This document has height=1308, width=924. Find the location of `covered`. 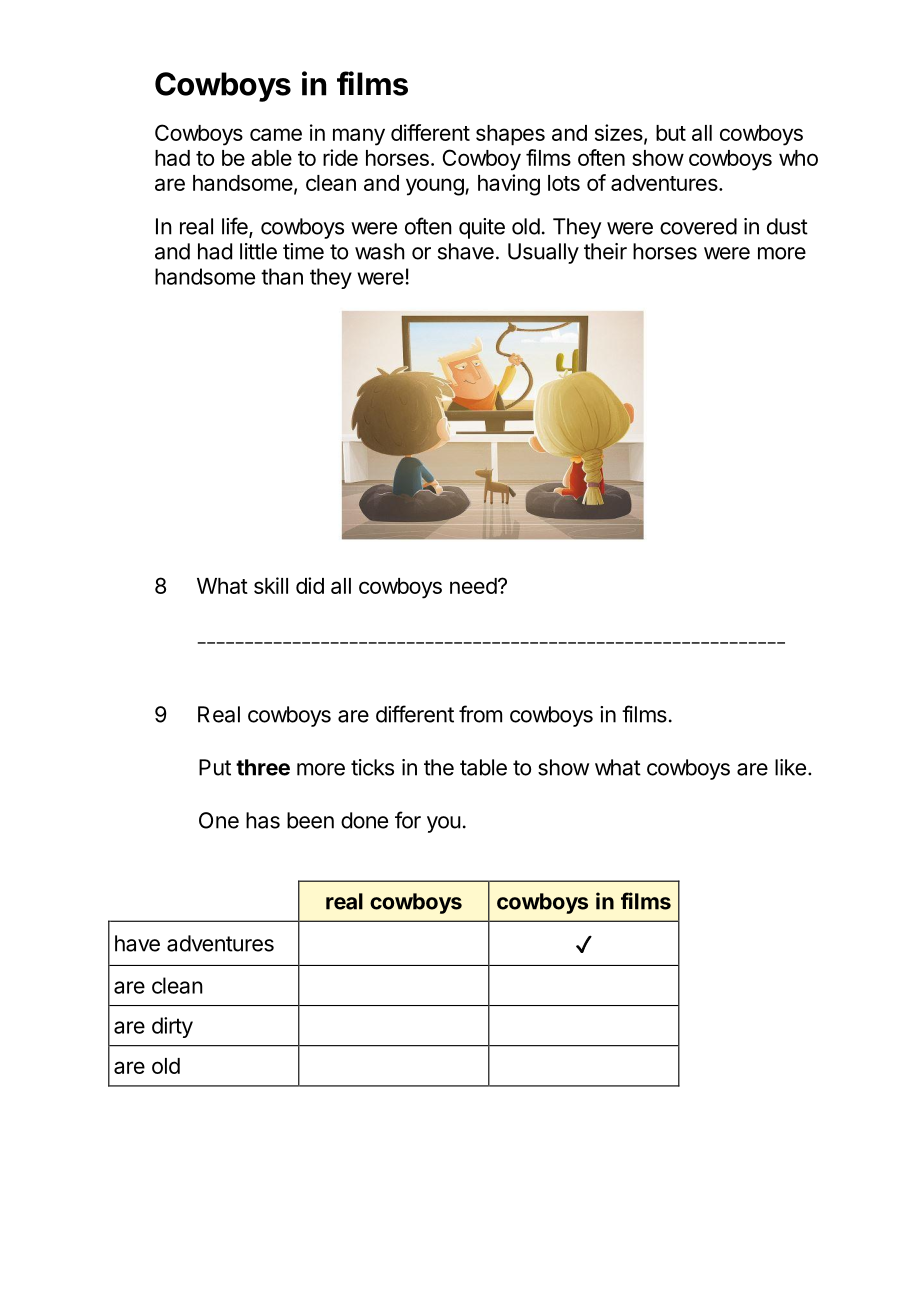

covered is located at coordinates (698, 226).
